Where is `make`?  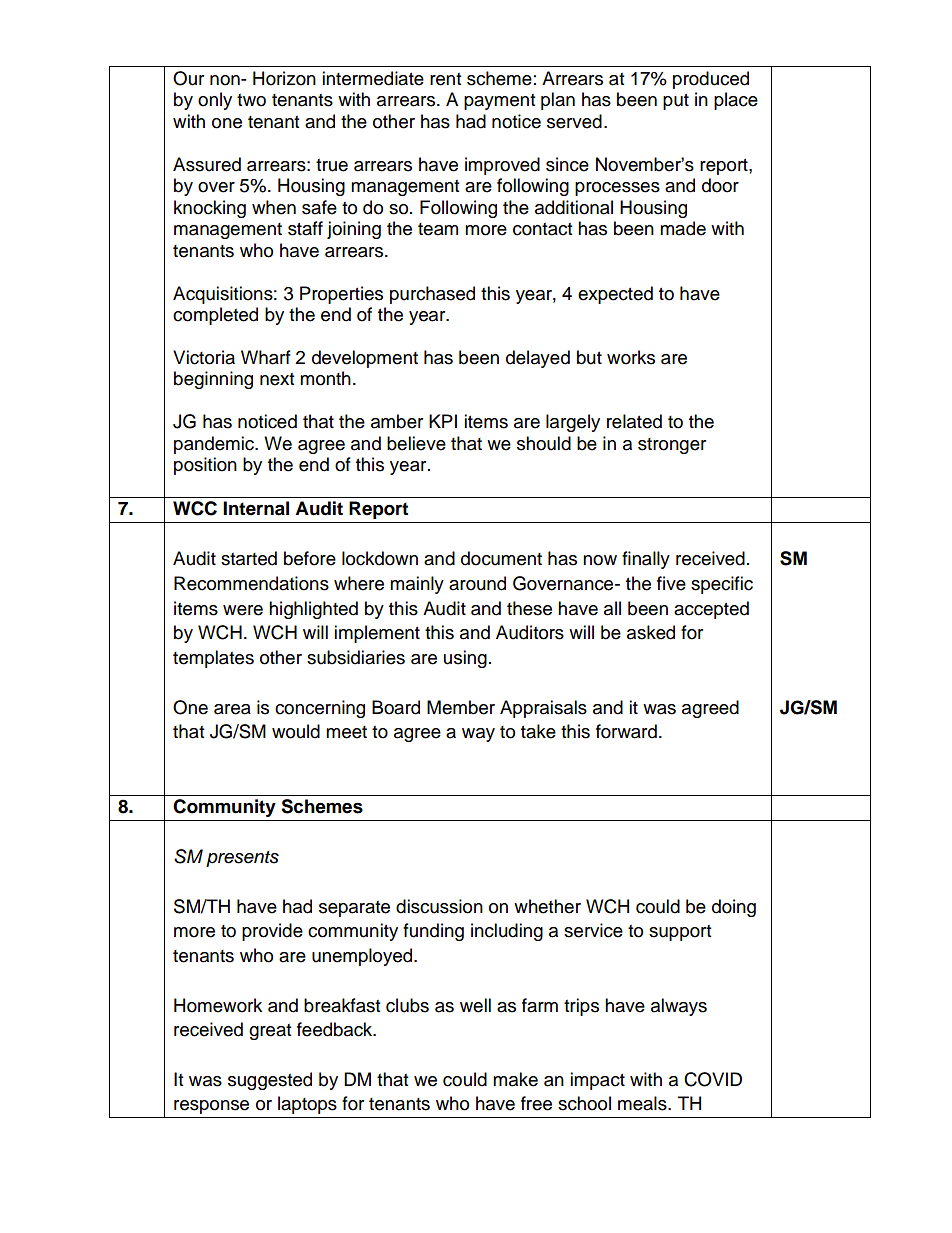
make is located at coordinates (515, 1079).
